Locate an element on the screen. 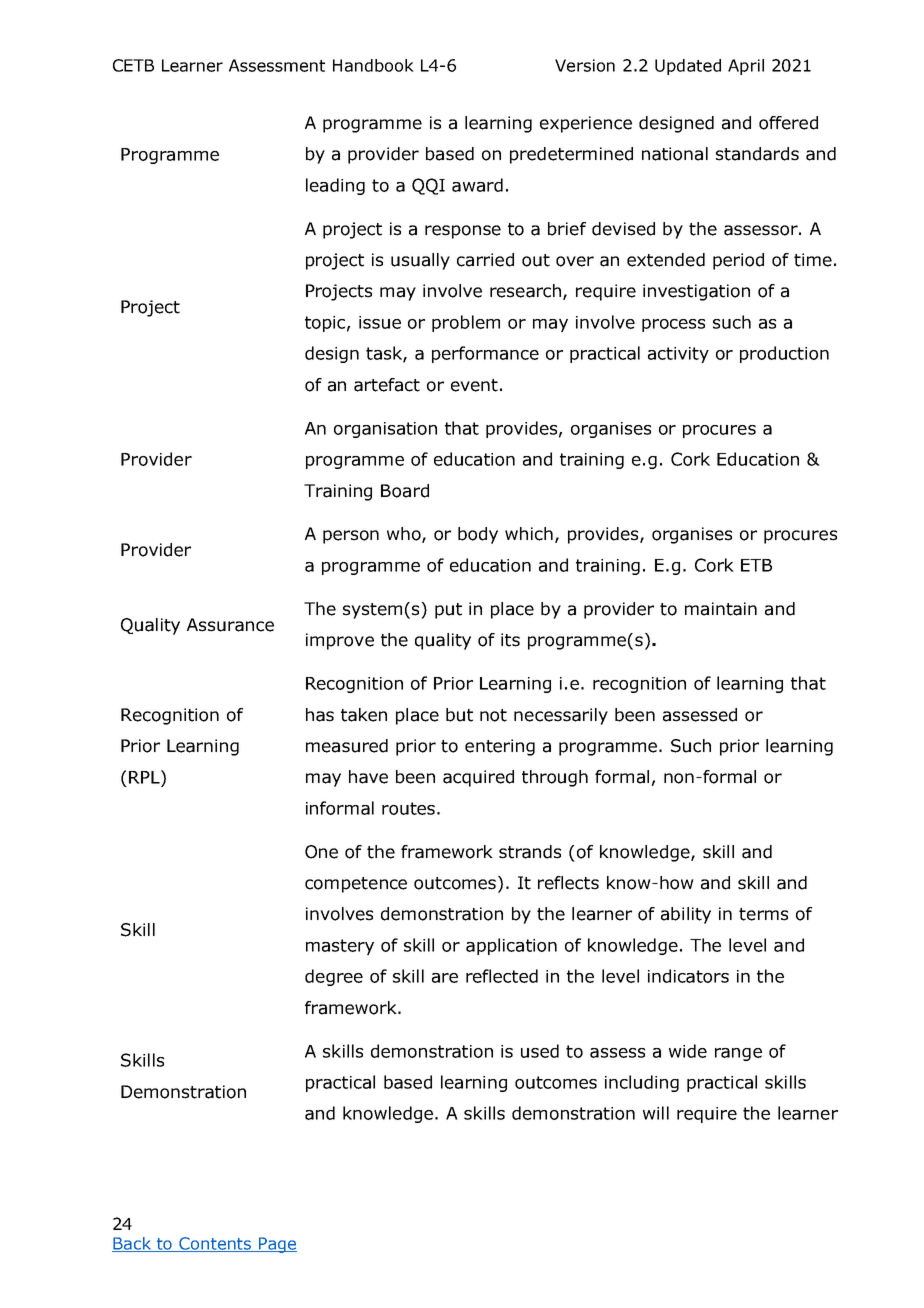  Contents is located at coordinates (215, 1244).
